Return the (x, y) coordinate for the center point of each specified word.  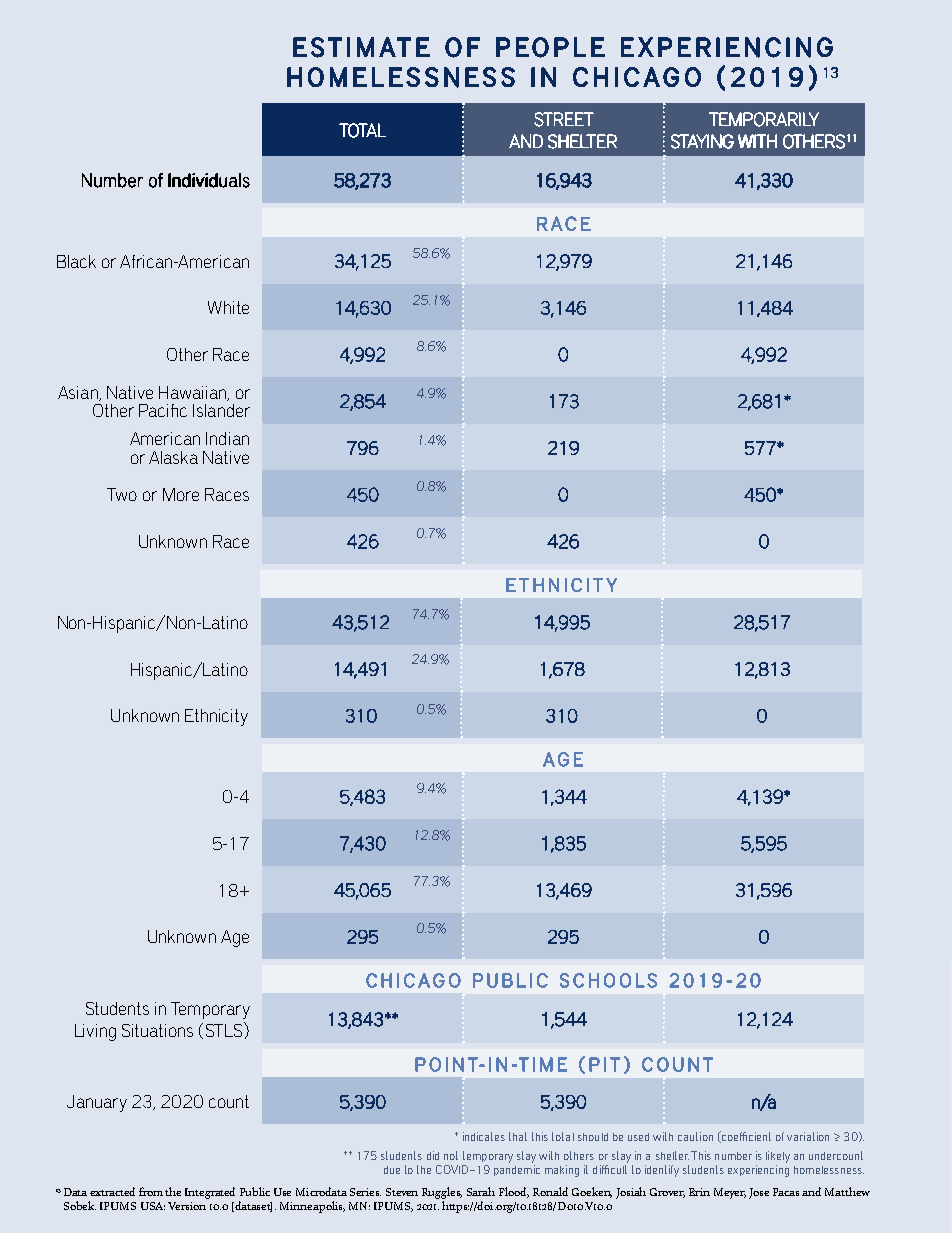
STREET (564, 119)
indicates (484, 1136)
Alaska (173, 457)
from (152, 1191)
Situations (157, 1030)
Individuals (209, 180)
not (451, 1155)
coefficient (745, 1137)
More (181, 494)
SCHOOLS (608, 980)
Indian (227, 438)
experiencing (758, 1171)
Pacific (163, 410)
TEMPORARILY (764, 119)
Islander (221, 410)
